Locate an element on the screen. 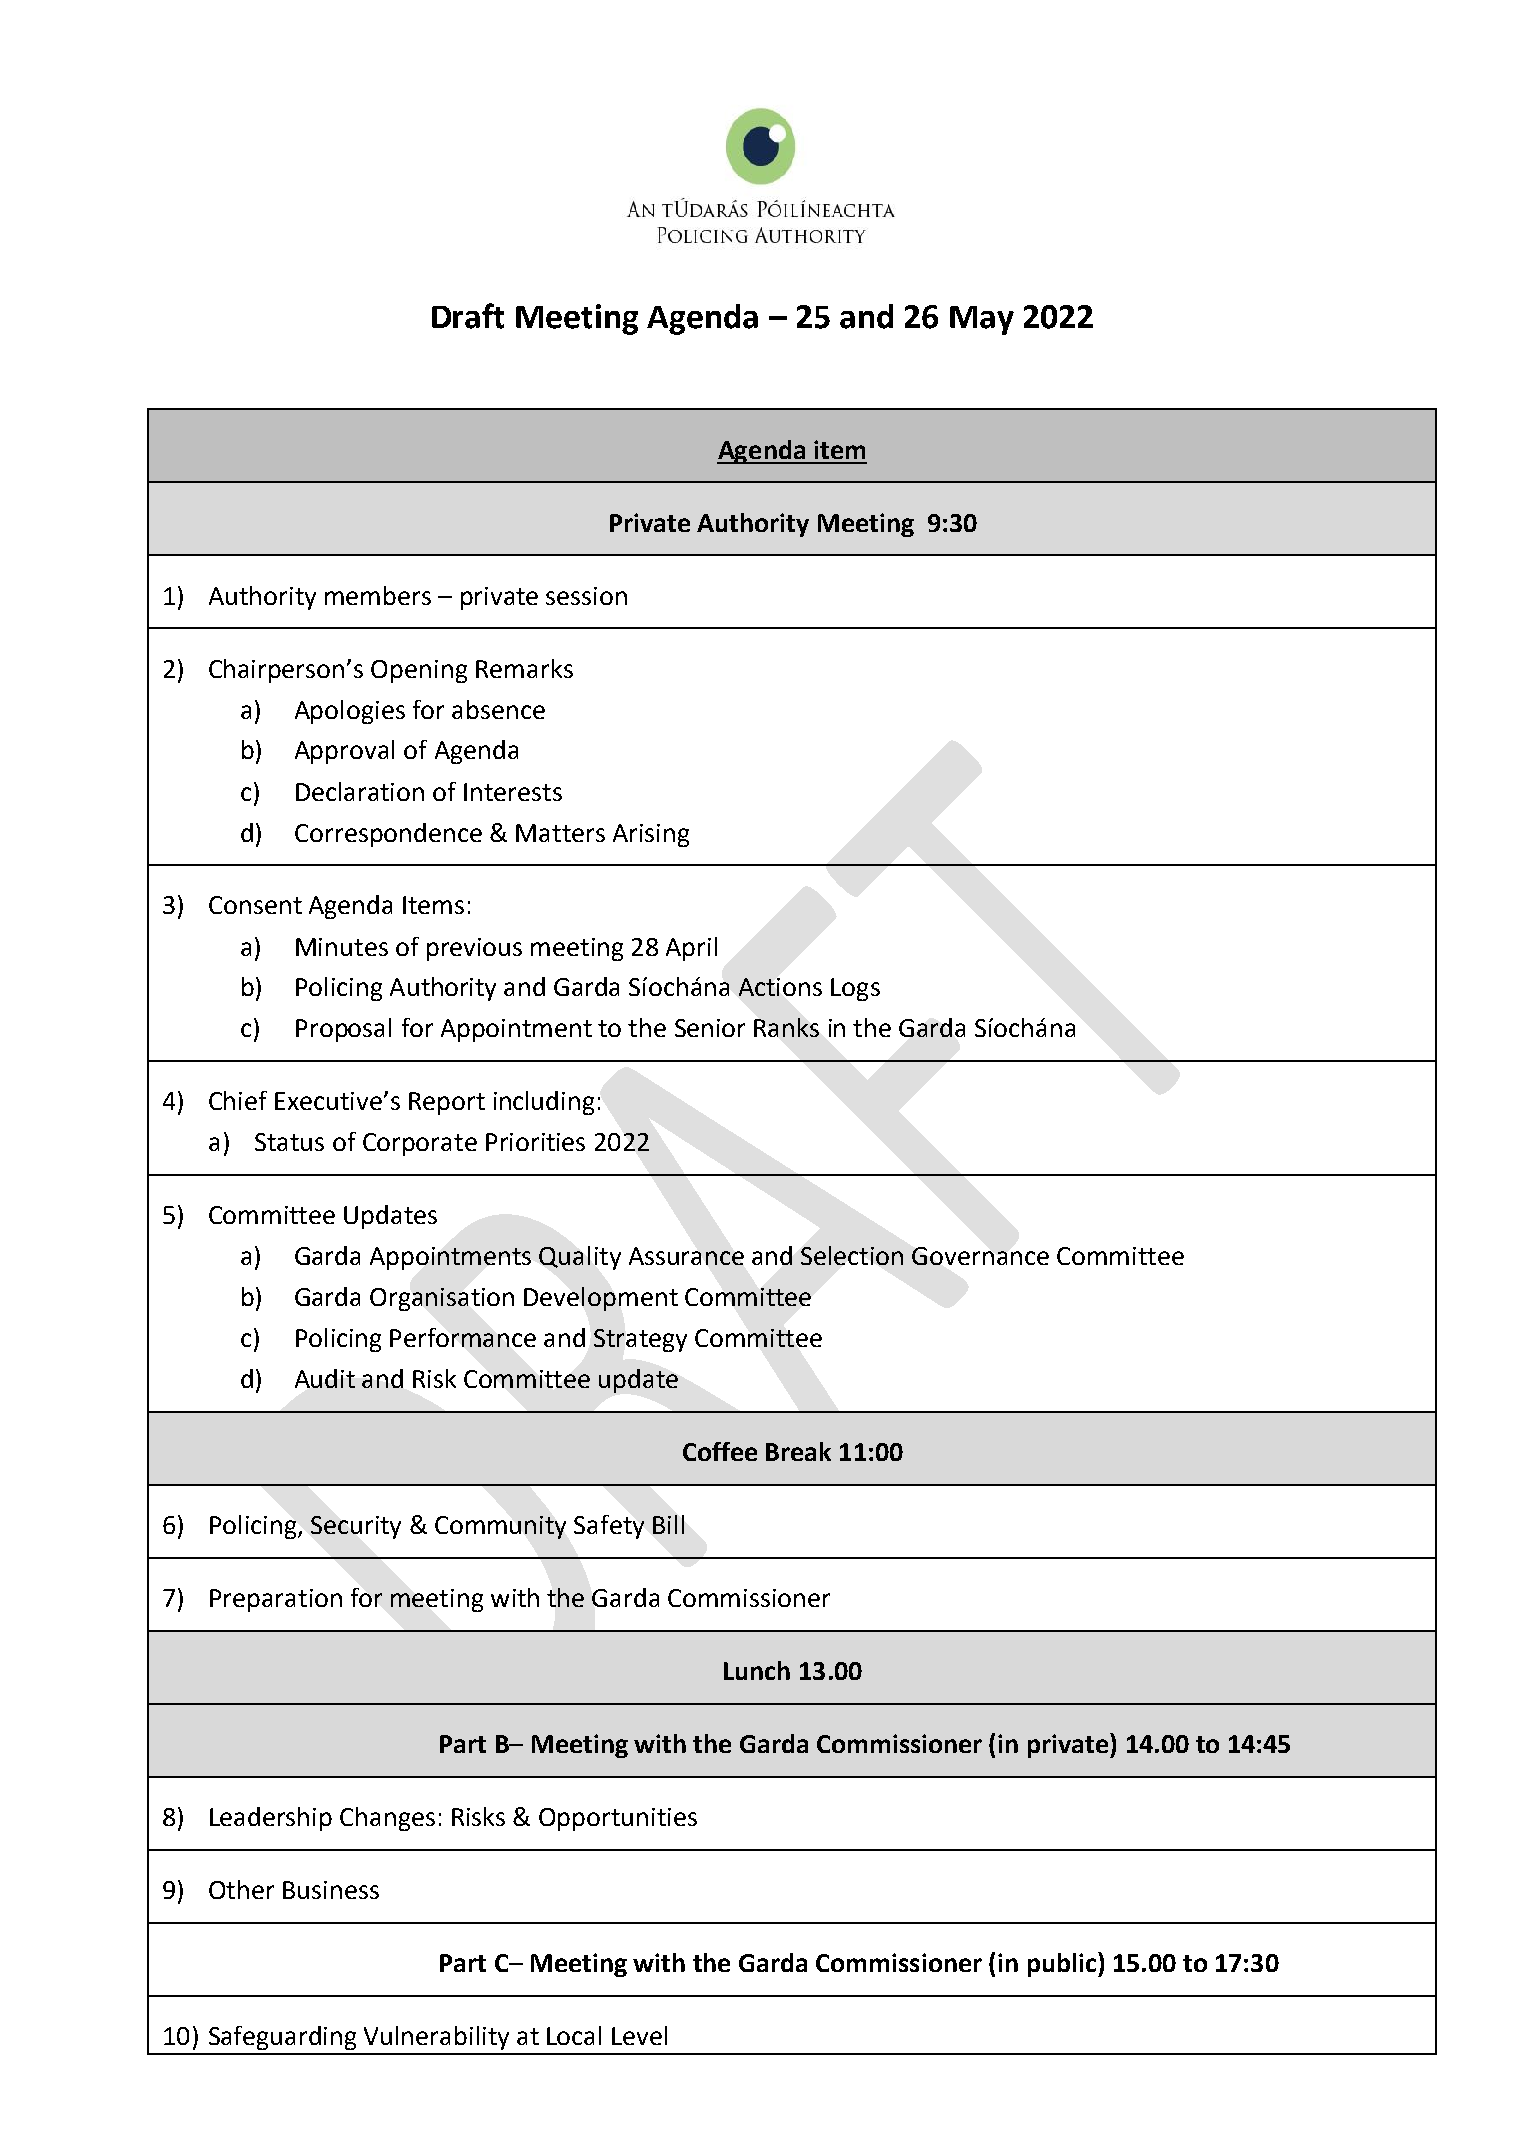 This screenshot has height=2156, width=1524. Approval is located at coordinates (344, 752).
